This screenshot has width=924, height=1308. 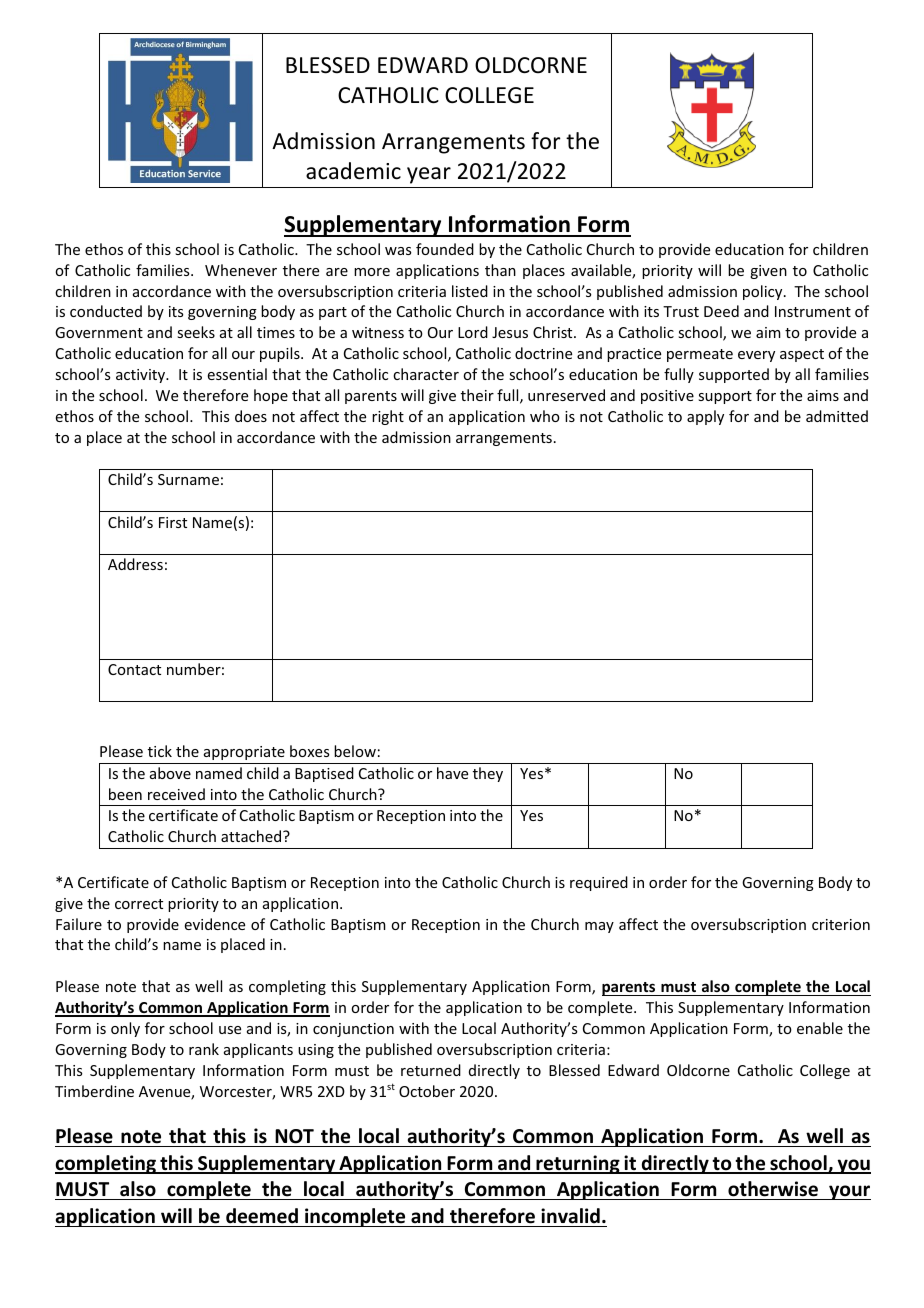 What do you see at coordinates (241, 270) in the screenshot?
I see `Whenever` at bounding box center [241, 270].
